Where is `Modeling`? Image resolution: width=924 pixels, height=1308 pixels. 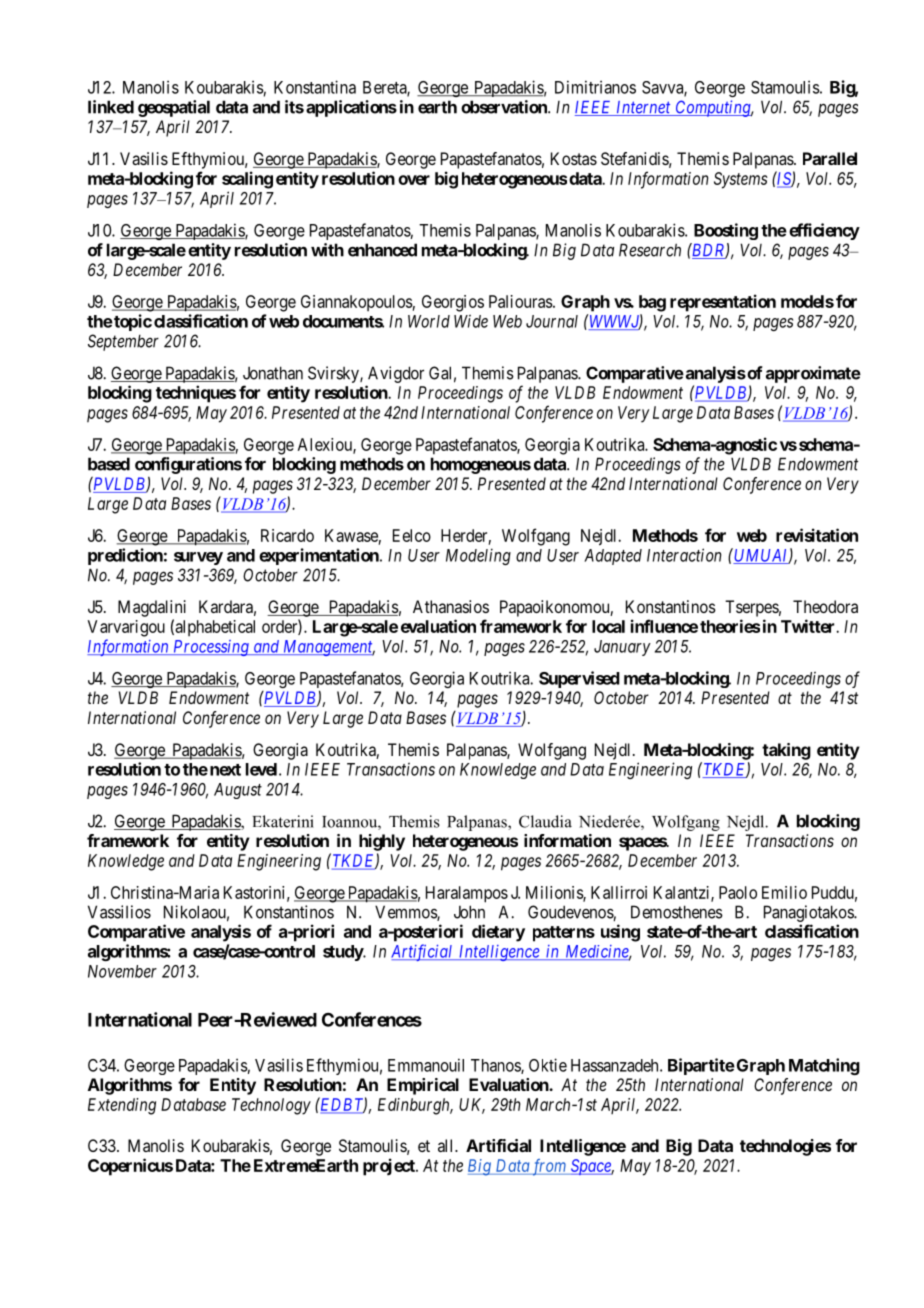
Modeling is located at coordinates (478, 556).
